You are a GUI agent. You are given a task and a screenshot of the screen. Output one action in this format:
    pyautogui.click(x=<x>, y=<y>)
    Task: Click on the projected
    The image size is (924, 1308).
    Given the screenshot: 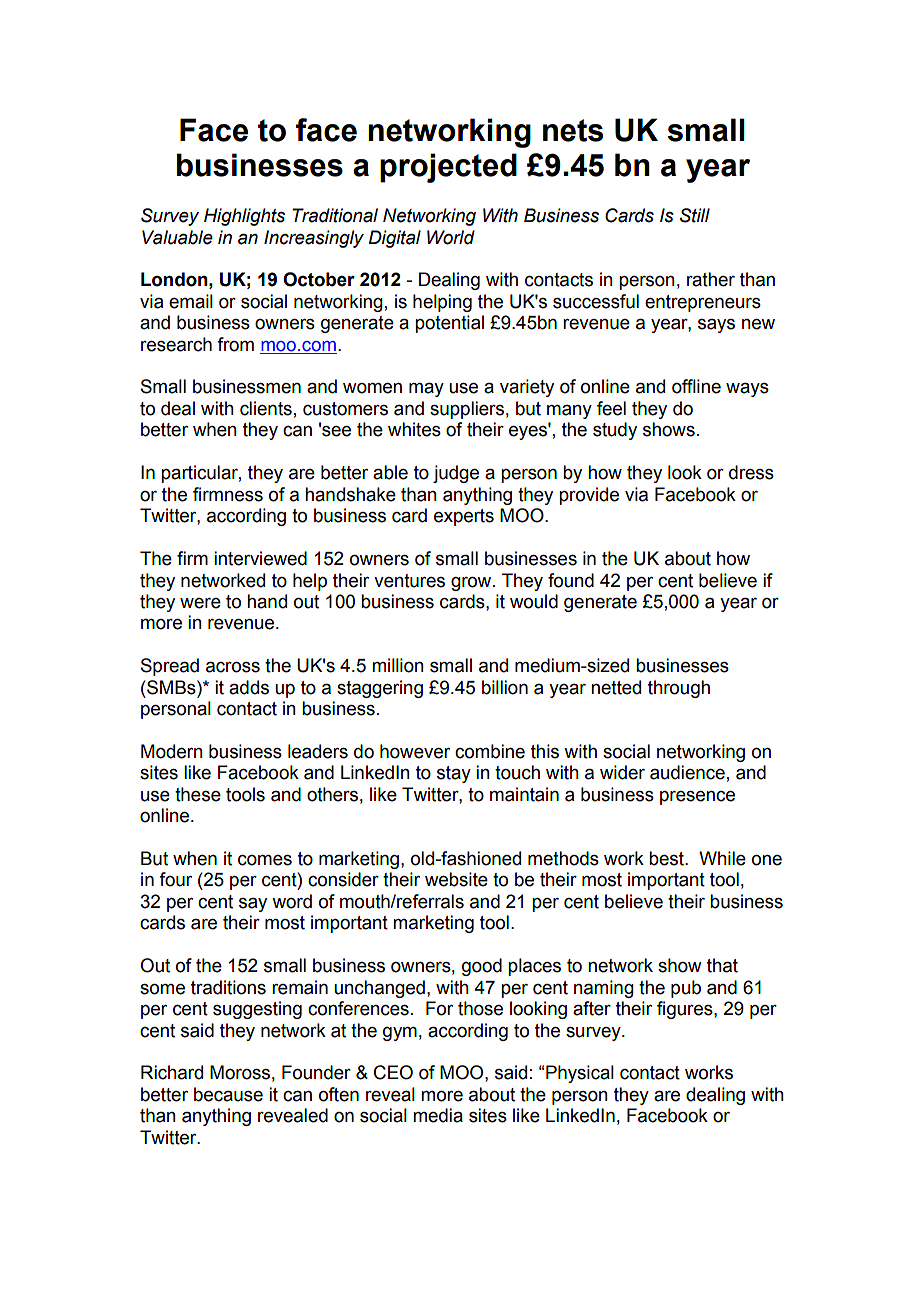 What is the action you would take?
    pyautogui.click(x=448, y=168)
